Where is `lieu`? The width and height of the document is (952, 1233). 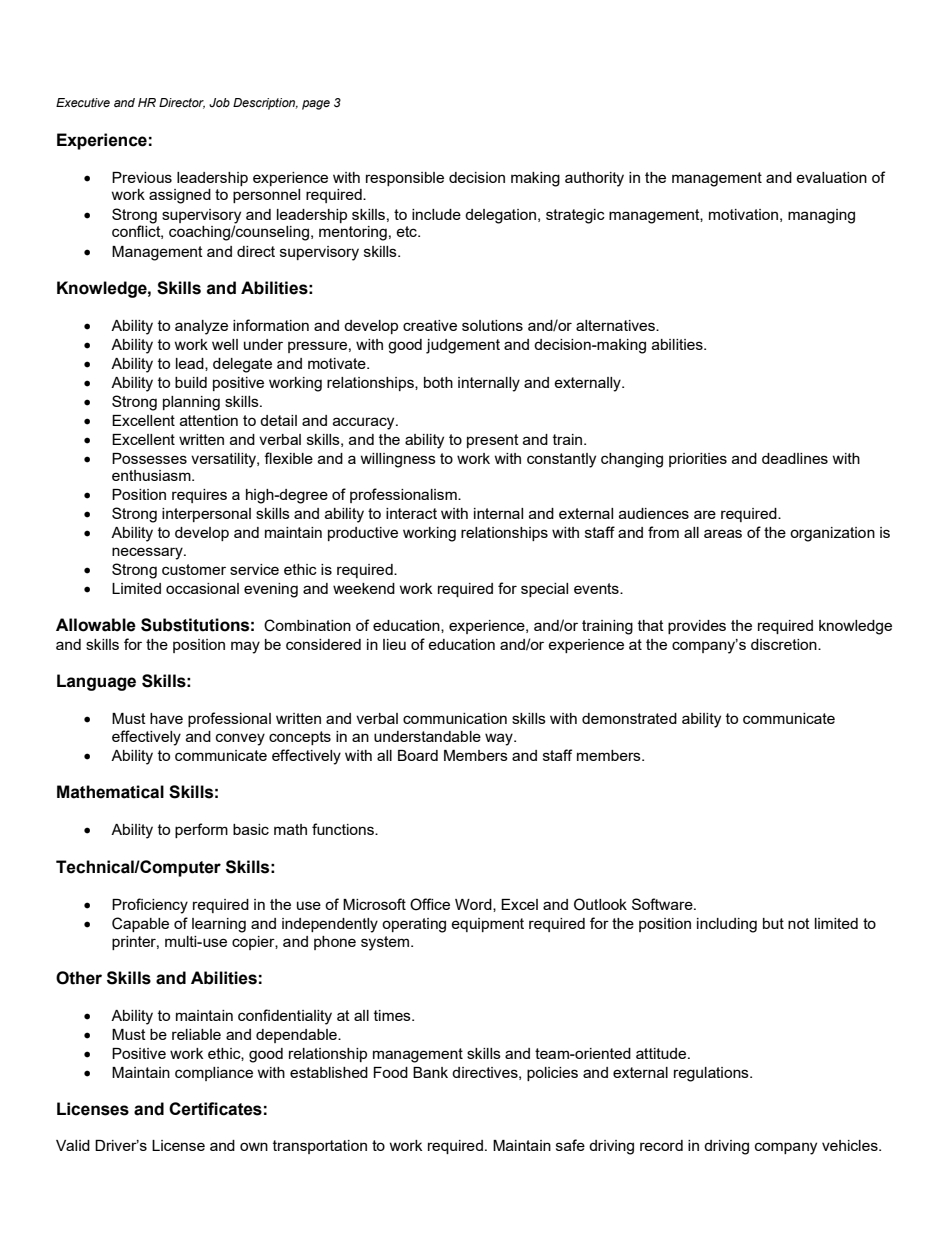
lieu is located at coordinates (394, 644).
